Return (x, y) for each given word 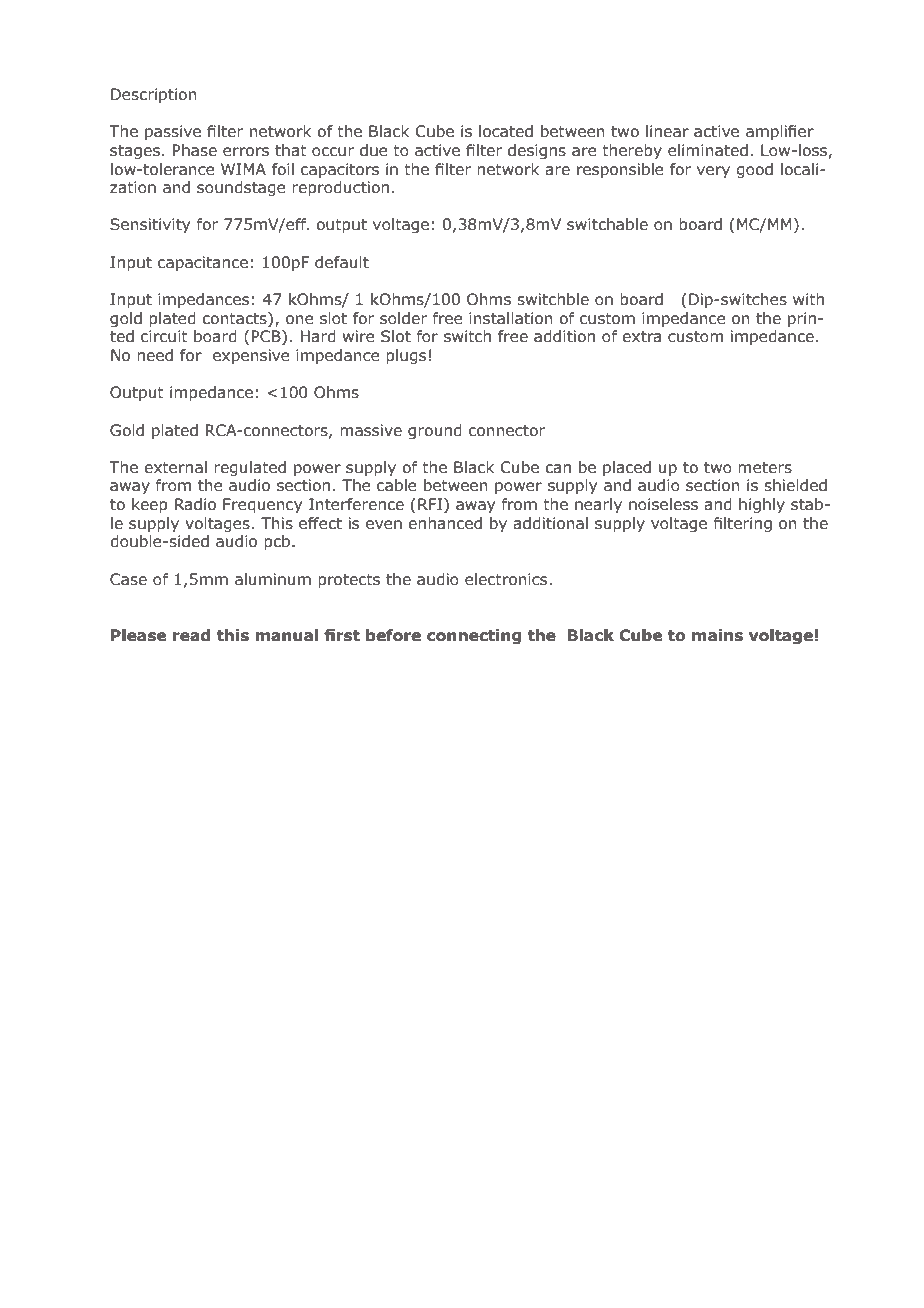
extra (641, 337)
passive (173, 132)
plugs (406, 356)
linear (667, 131)
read (191, 635)
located (506, 131)
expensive (251, 356)
